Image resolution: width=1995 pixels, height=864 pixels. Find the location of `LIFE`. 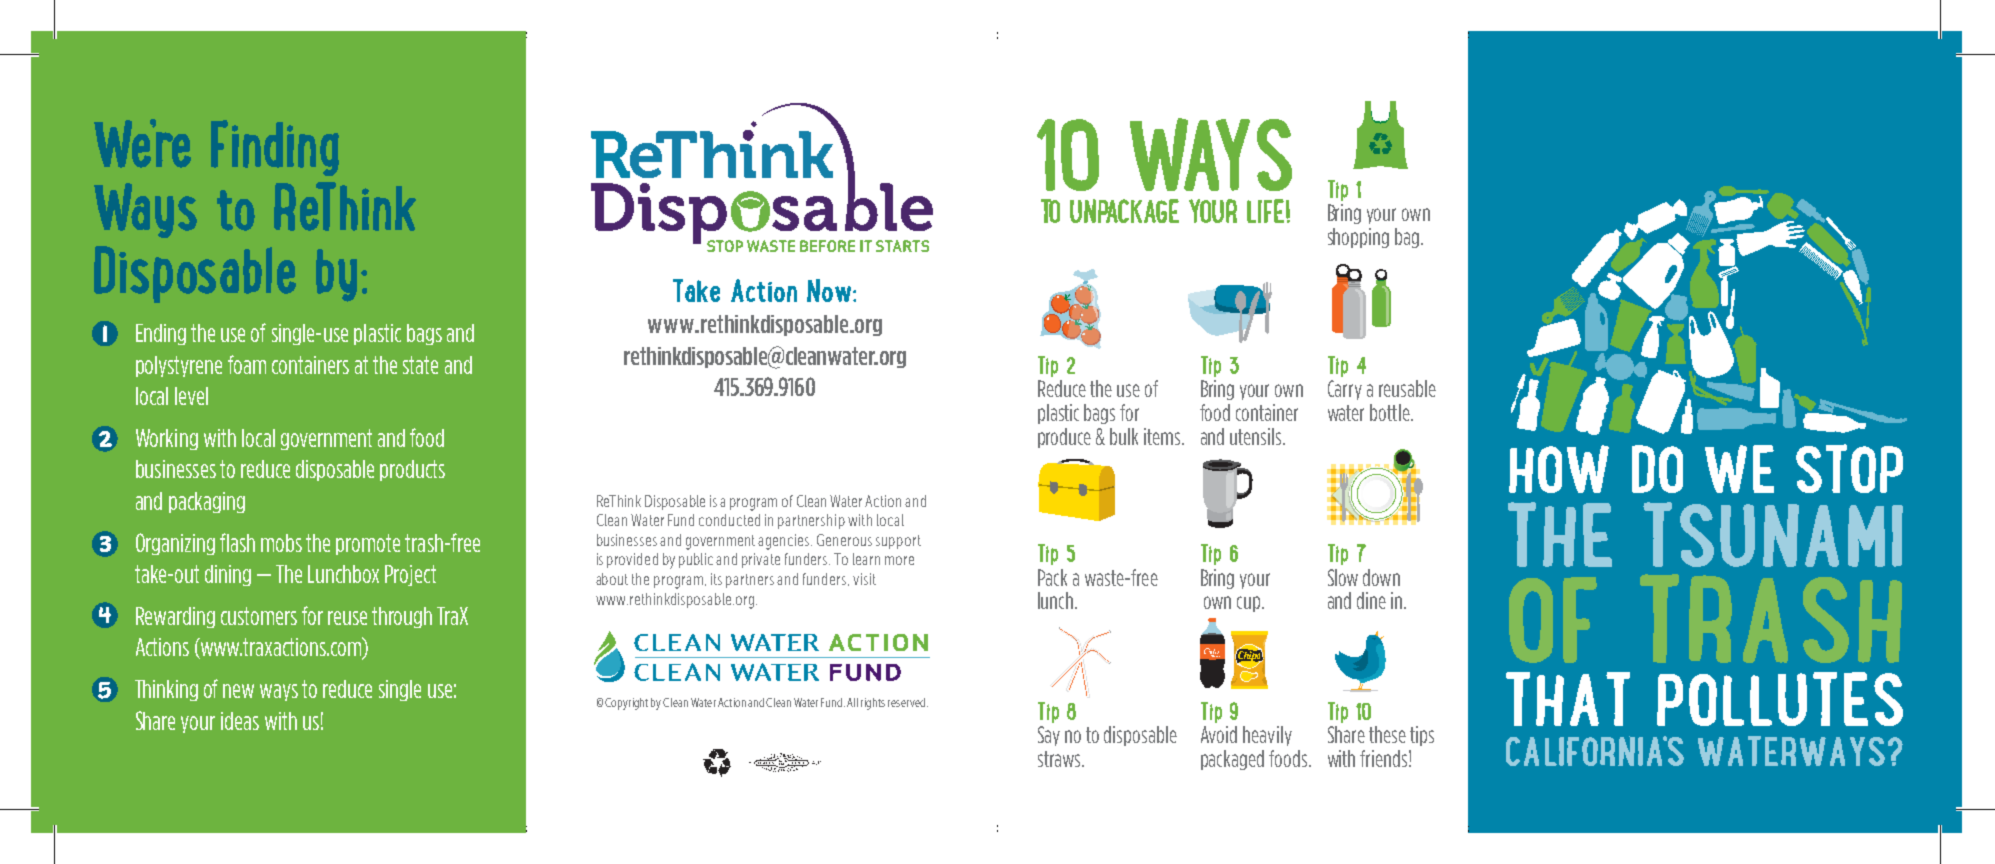

LIFE is located at coordinates (1265, 211).
